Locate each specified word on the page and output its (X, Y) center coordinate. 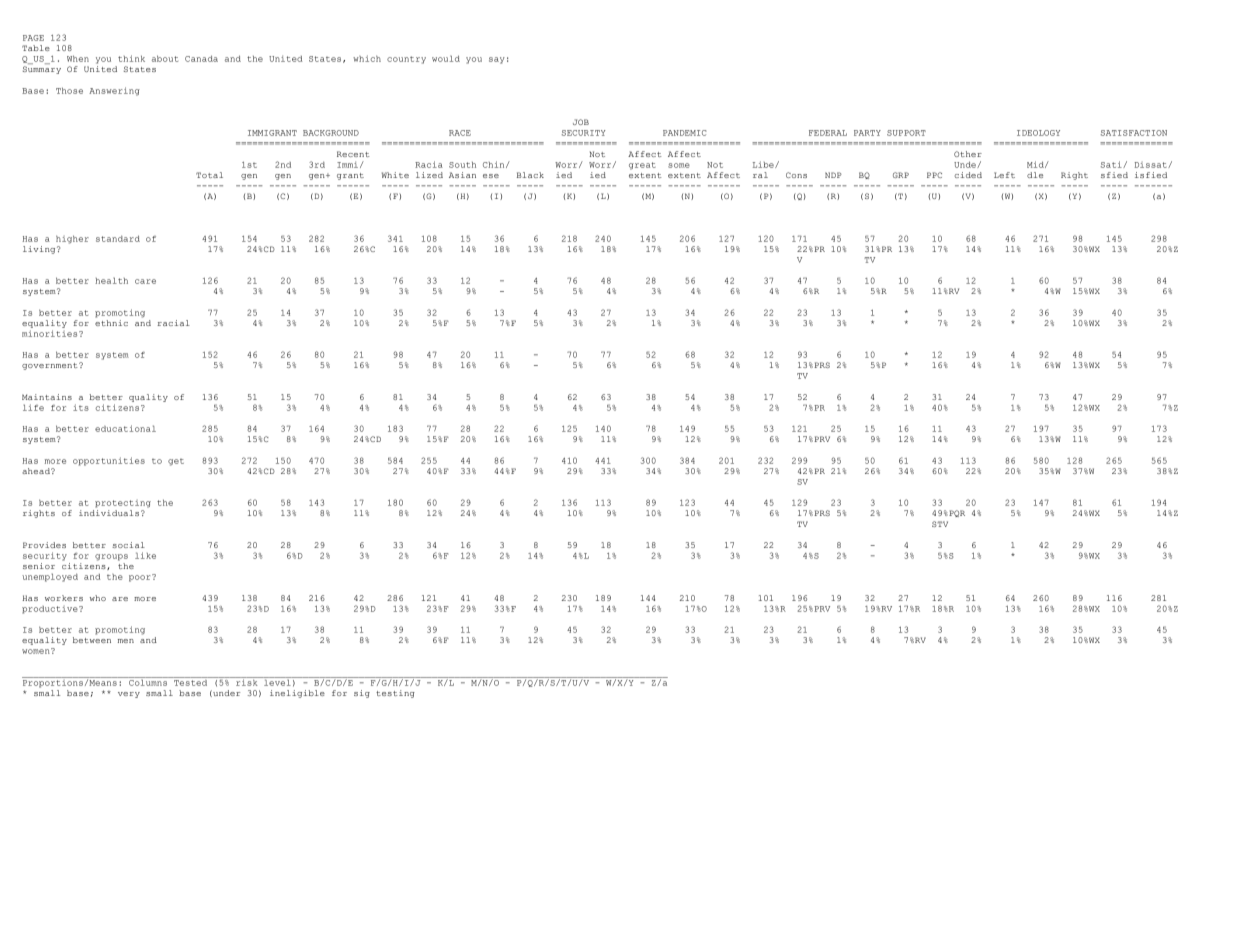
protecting (123, 504)
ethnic (111, 321)
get (176, 462)
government (51, 366)
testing (395, 694)
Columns (148, 681)
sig (362, 694)
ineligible (297, 694)
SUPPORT (906, 133)
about (165, 58)
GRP (901, 175)
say (497, 60)
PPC (934, 175)
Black (530, 175)
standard (118, 238)
